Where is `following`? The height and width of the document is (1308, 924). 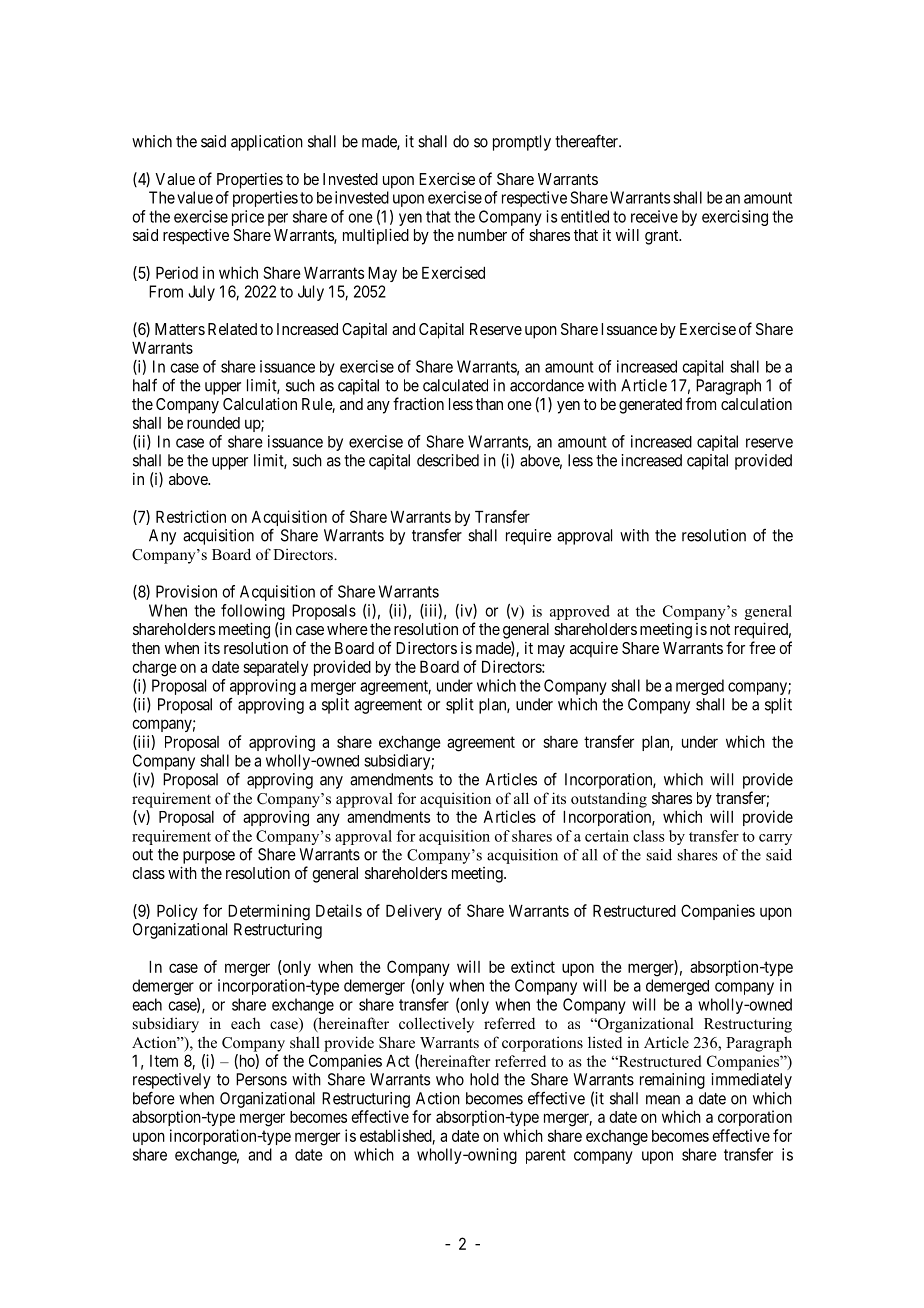
following is located at coordinates (253, 612).
